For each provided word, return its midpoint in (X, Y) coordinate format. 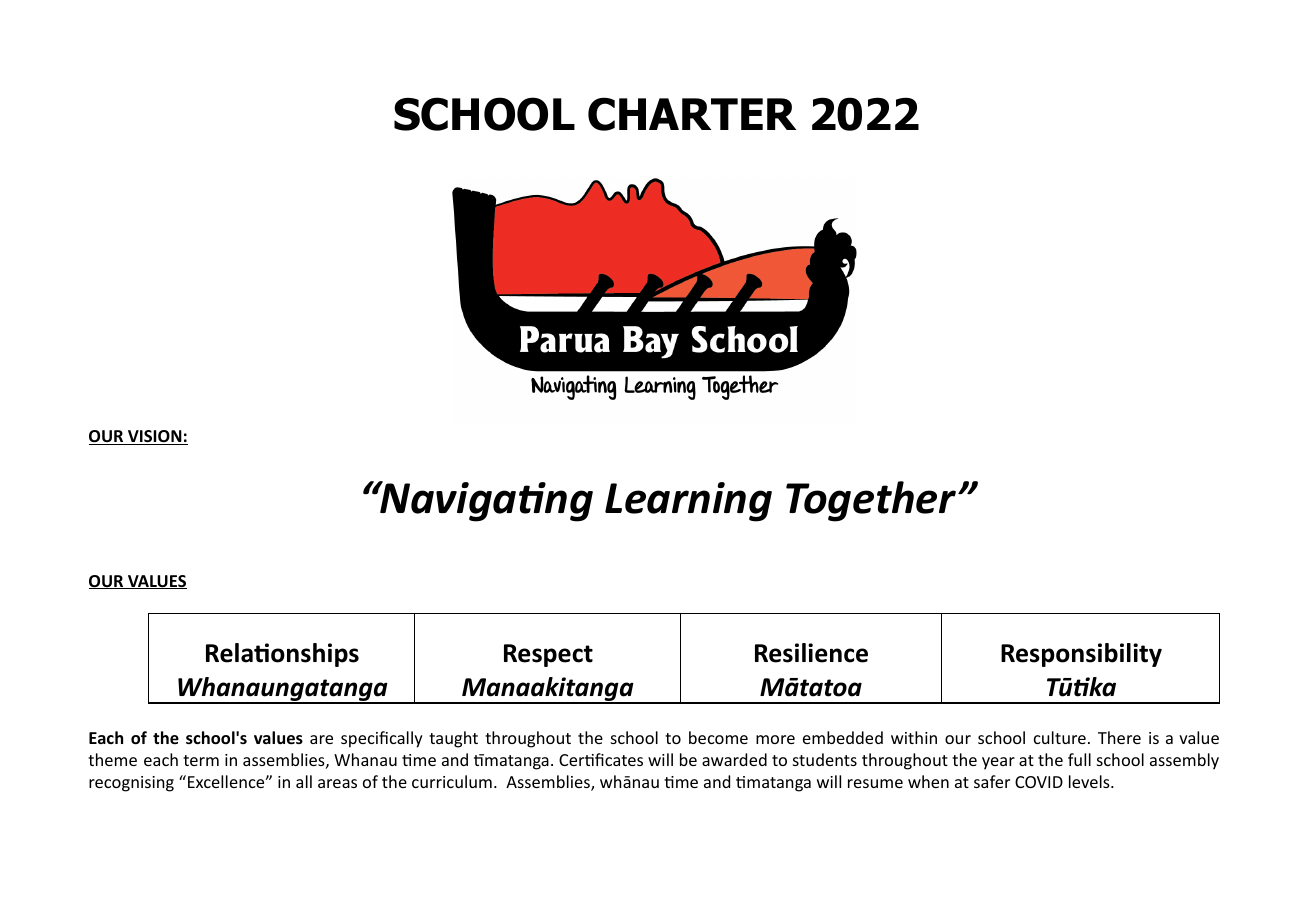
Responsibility (1081, 655)
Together (872, 501)
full (1079, 759)
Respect (548, 655)
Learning (688, 502)
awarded (734, 759)
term (201, 760)
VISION (155, 437)
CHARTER (692, 114)
